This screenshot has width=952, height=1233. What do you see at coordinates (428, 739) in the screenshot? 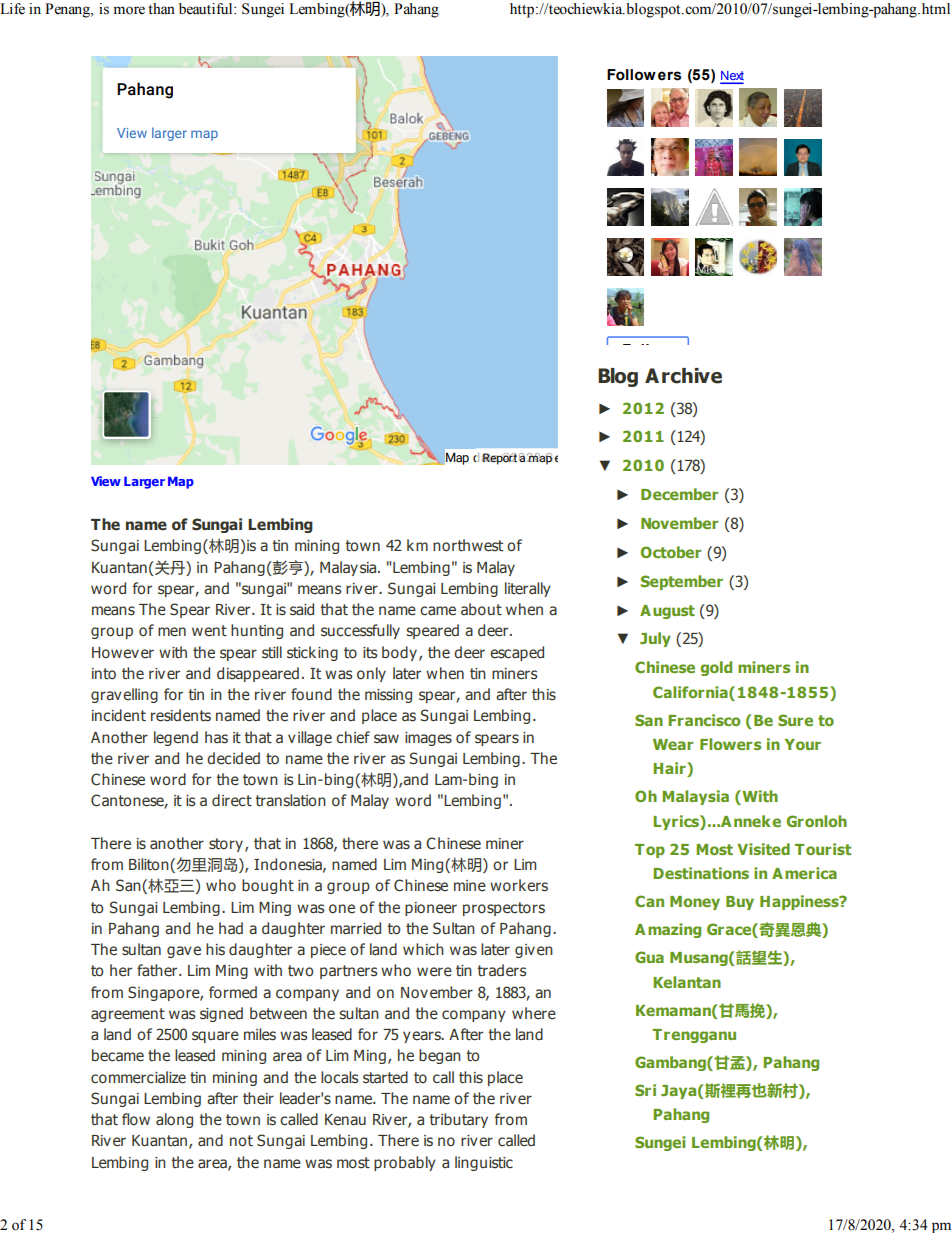
I see `images` at bounding box center [428, 739].
